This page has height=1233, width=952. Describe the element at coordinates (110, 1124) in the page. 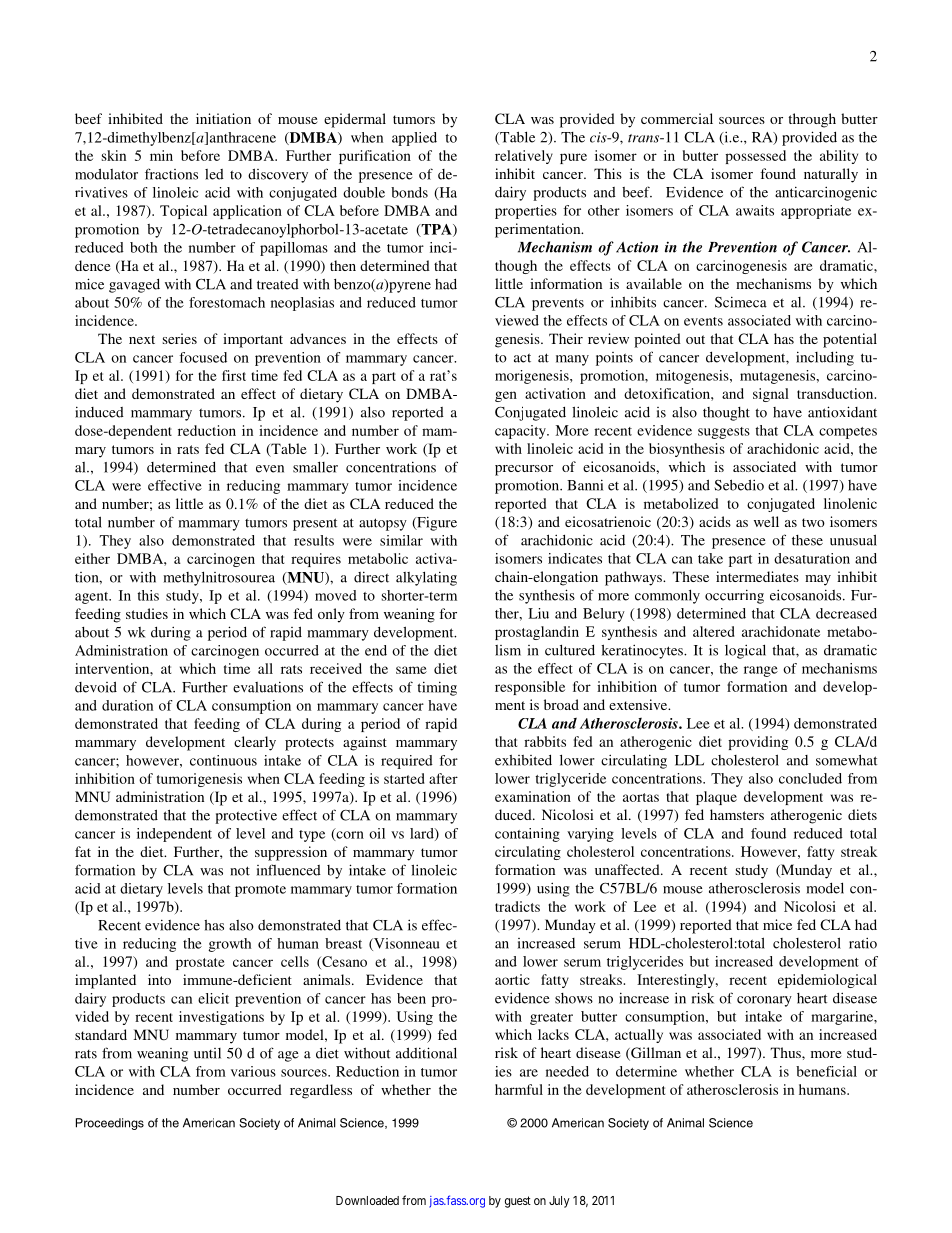

I see `Proceedings` at that location.
